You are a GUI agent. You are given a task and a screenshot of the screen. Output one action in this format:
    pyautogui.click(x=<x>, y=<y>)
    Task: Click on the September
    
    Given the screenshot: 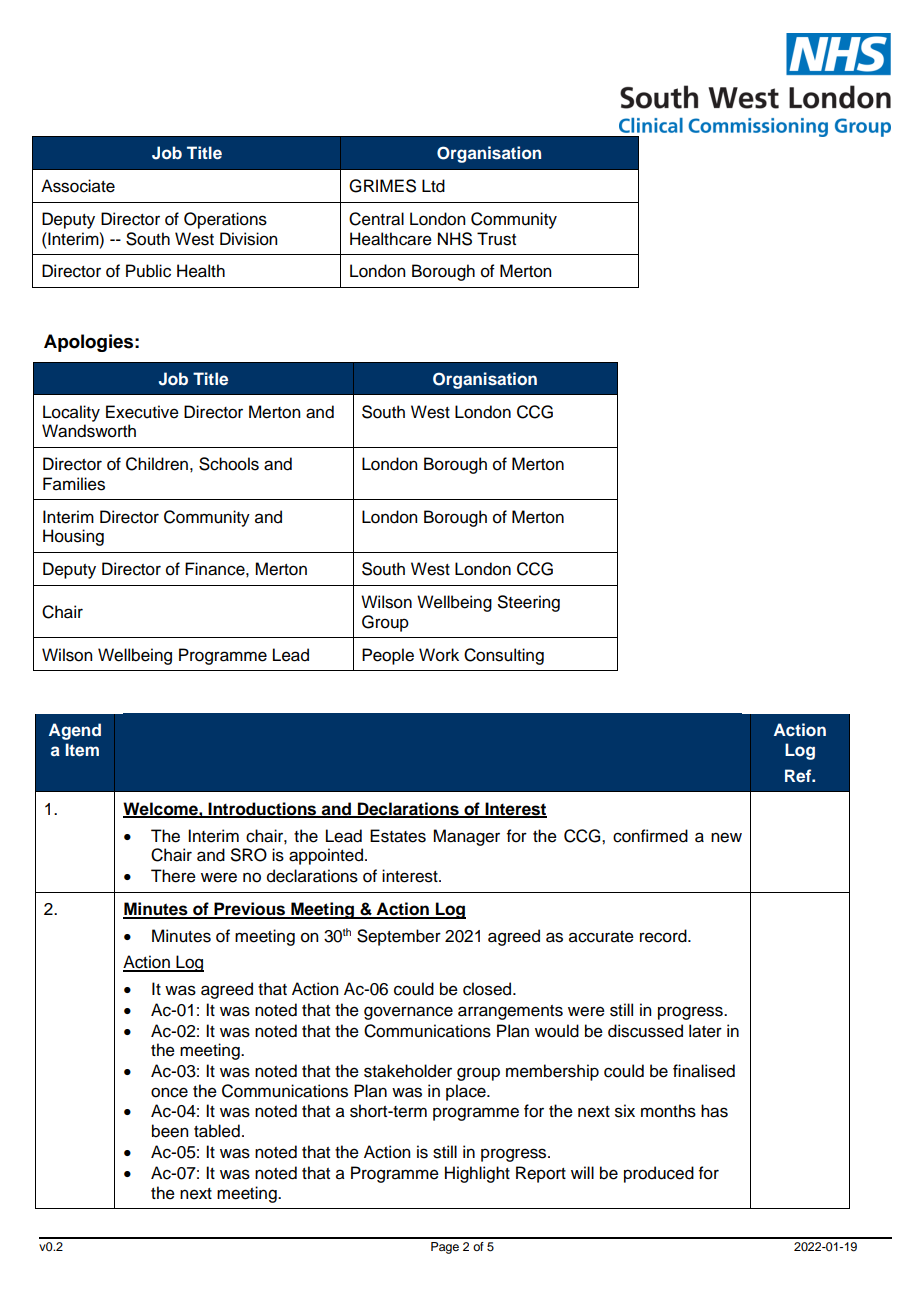 What is the action you would take?
    pyautogui.click(x=399, y=937)
